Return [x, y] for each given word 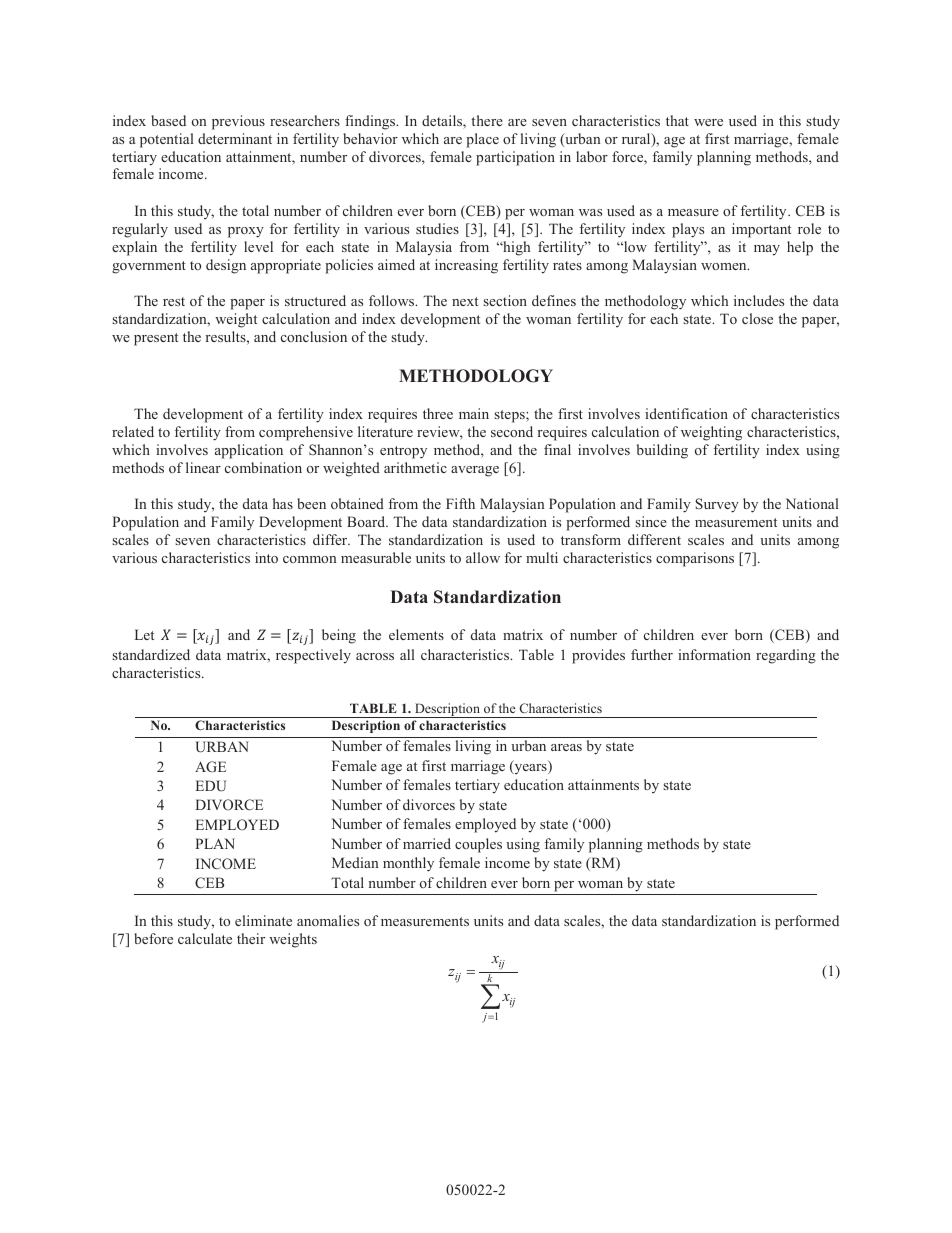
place [482, 140]
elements [416, 634]
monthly [408, 864]
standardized [151, 654]
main [474, 413]
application [249, 451]
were [708, 122]
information [714, 654]
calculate [205, 938]
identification [686, 413]
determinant [235, 138]
